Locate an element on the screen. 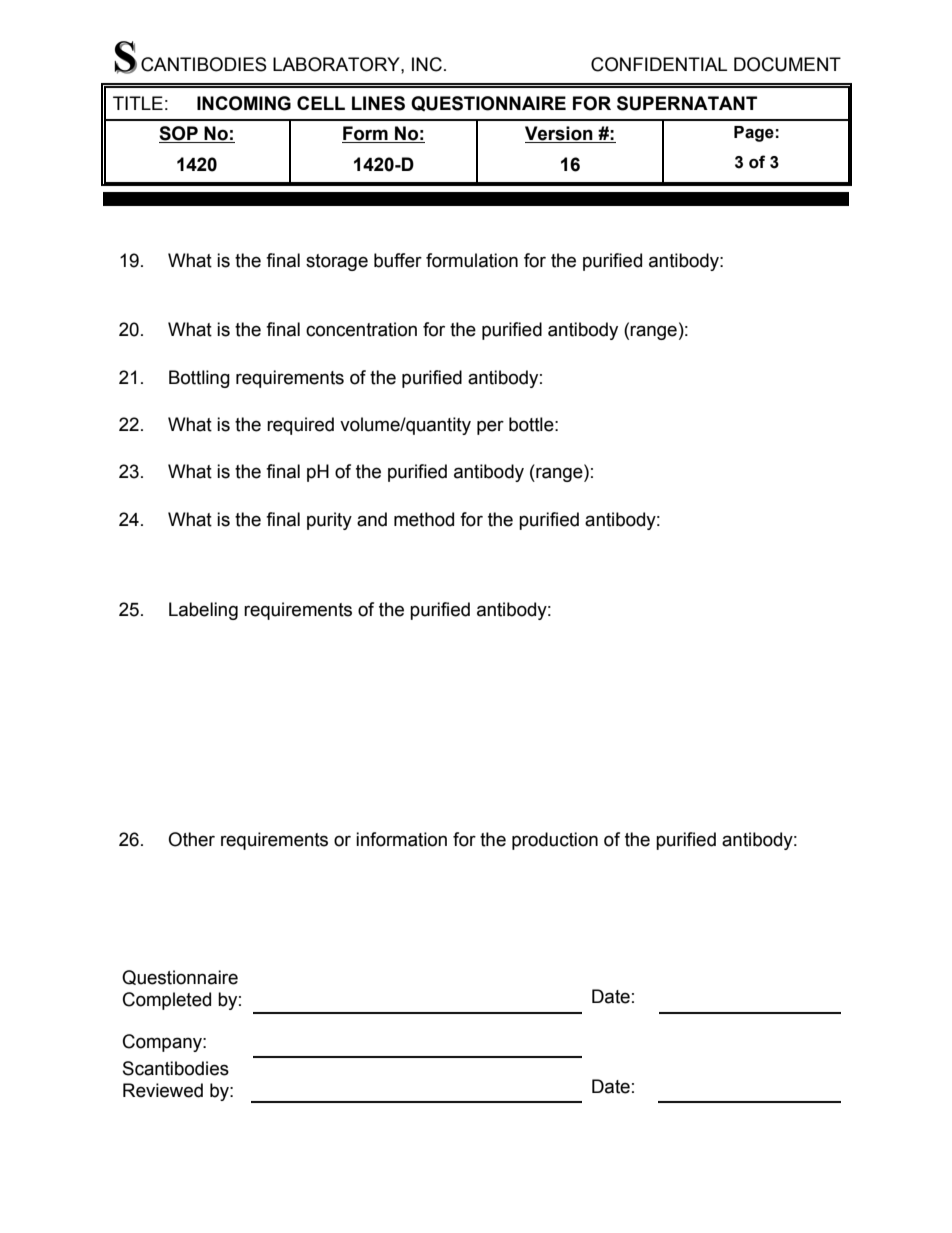 Image resolution: width=952 pixels, height=1233 pixels. Completed is located at coordinates (167, 1001).
